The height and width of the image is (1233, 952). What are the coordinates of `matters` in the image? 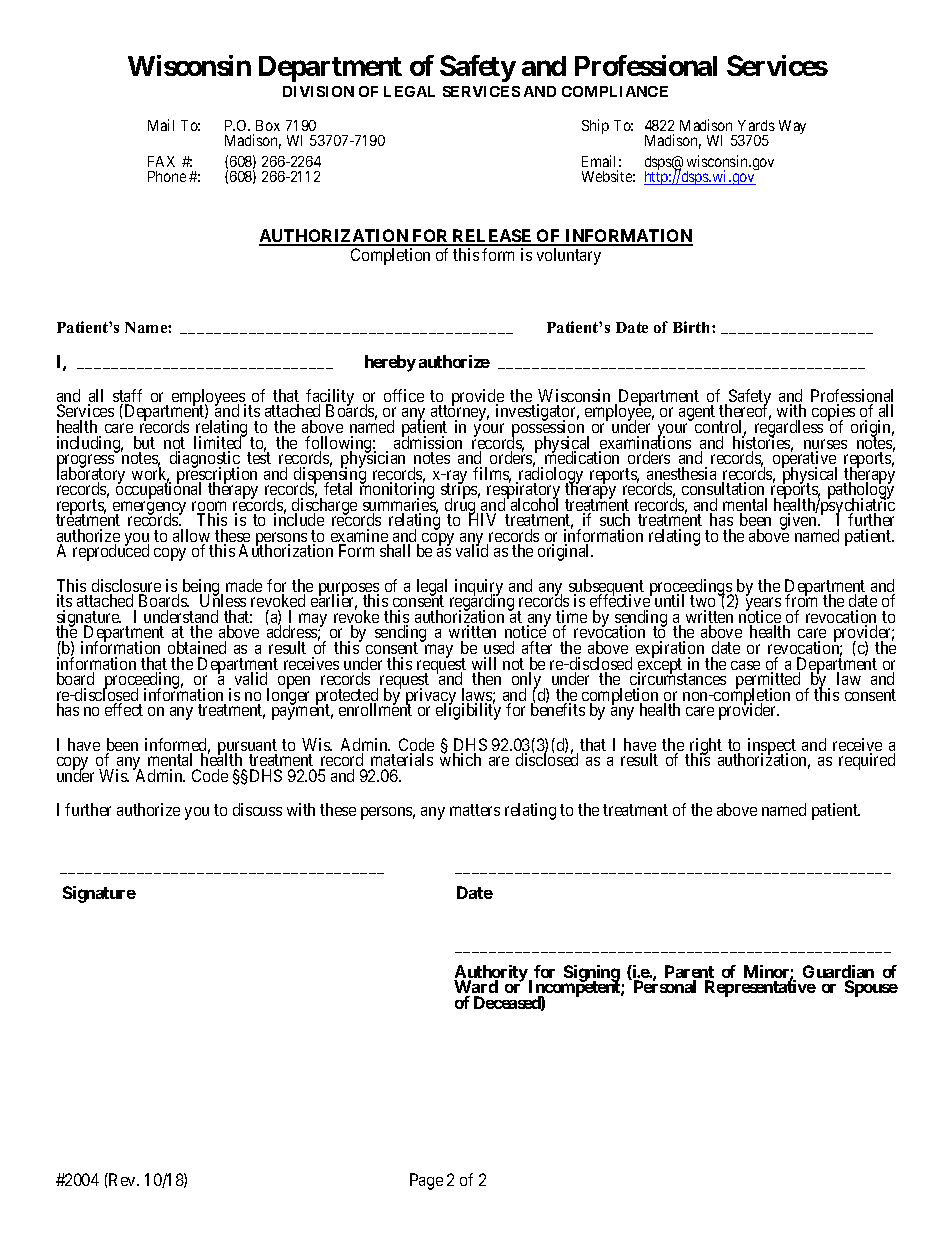 It's located at (475, 810).
